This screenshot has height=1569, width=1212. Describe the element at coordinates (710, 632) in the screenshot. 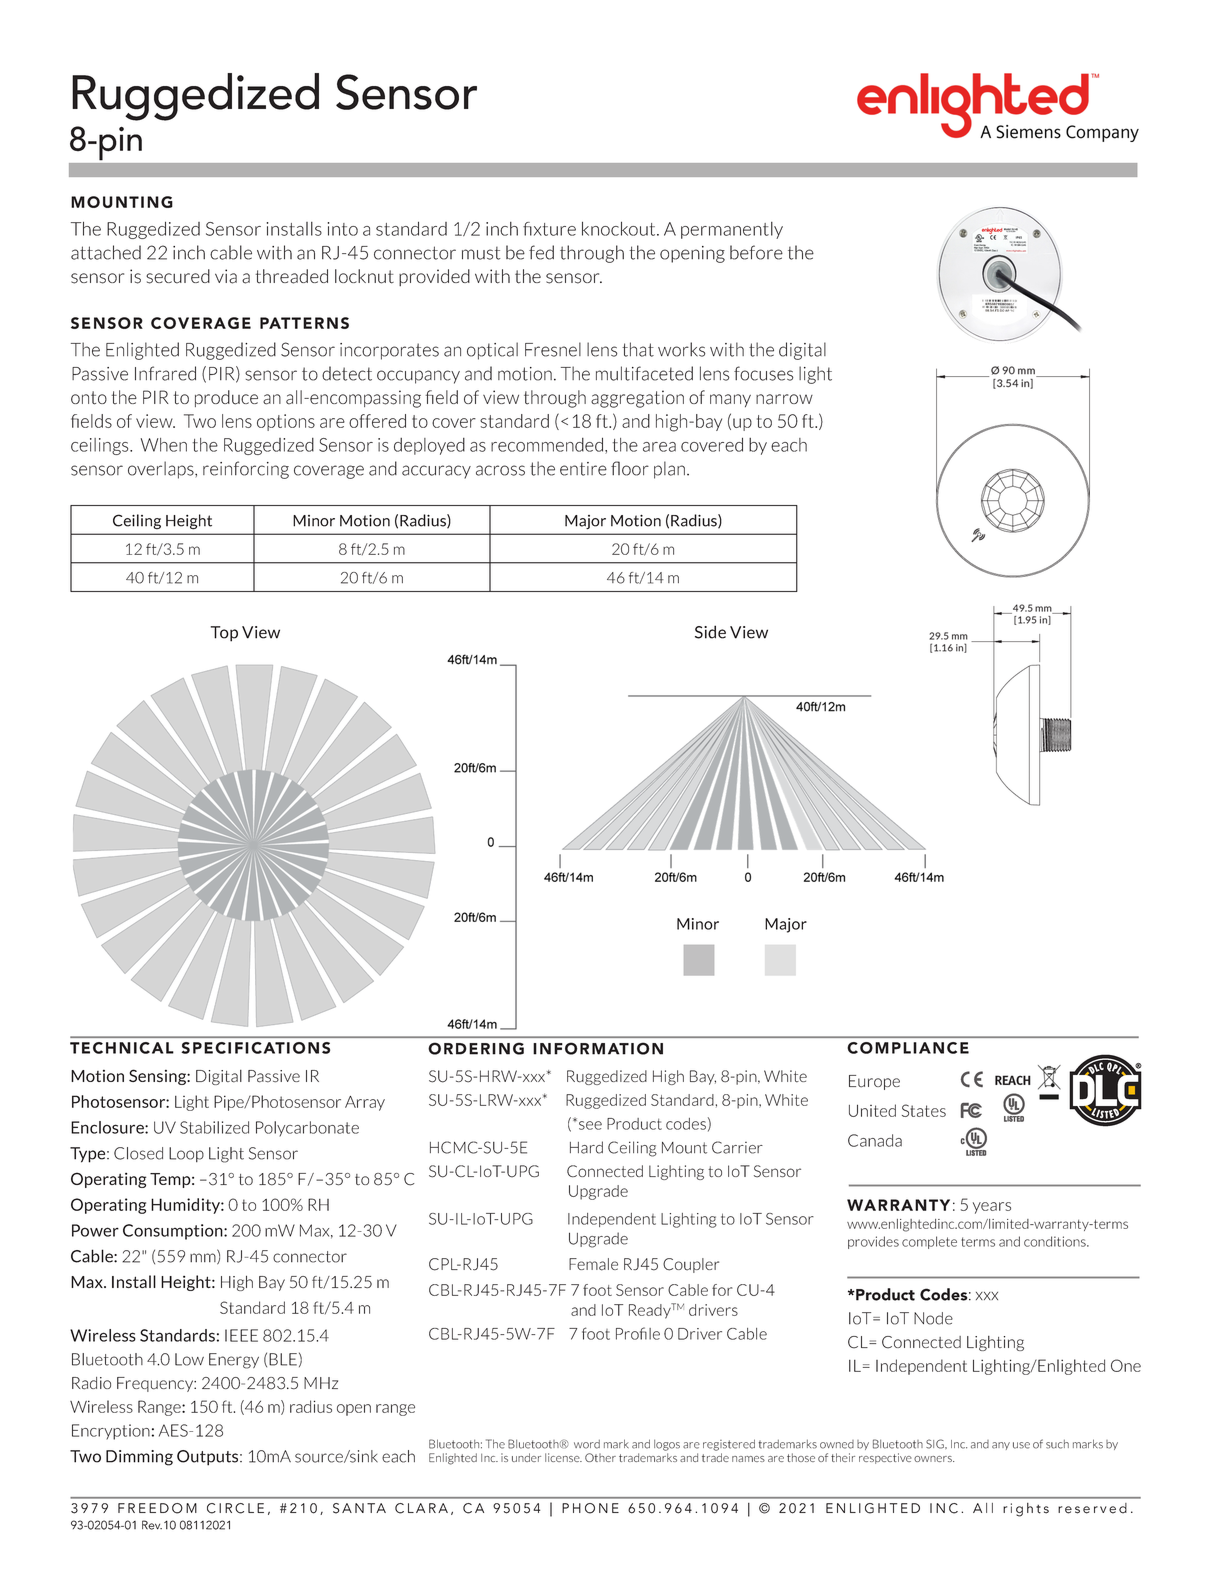

I see `Side` at that location.
